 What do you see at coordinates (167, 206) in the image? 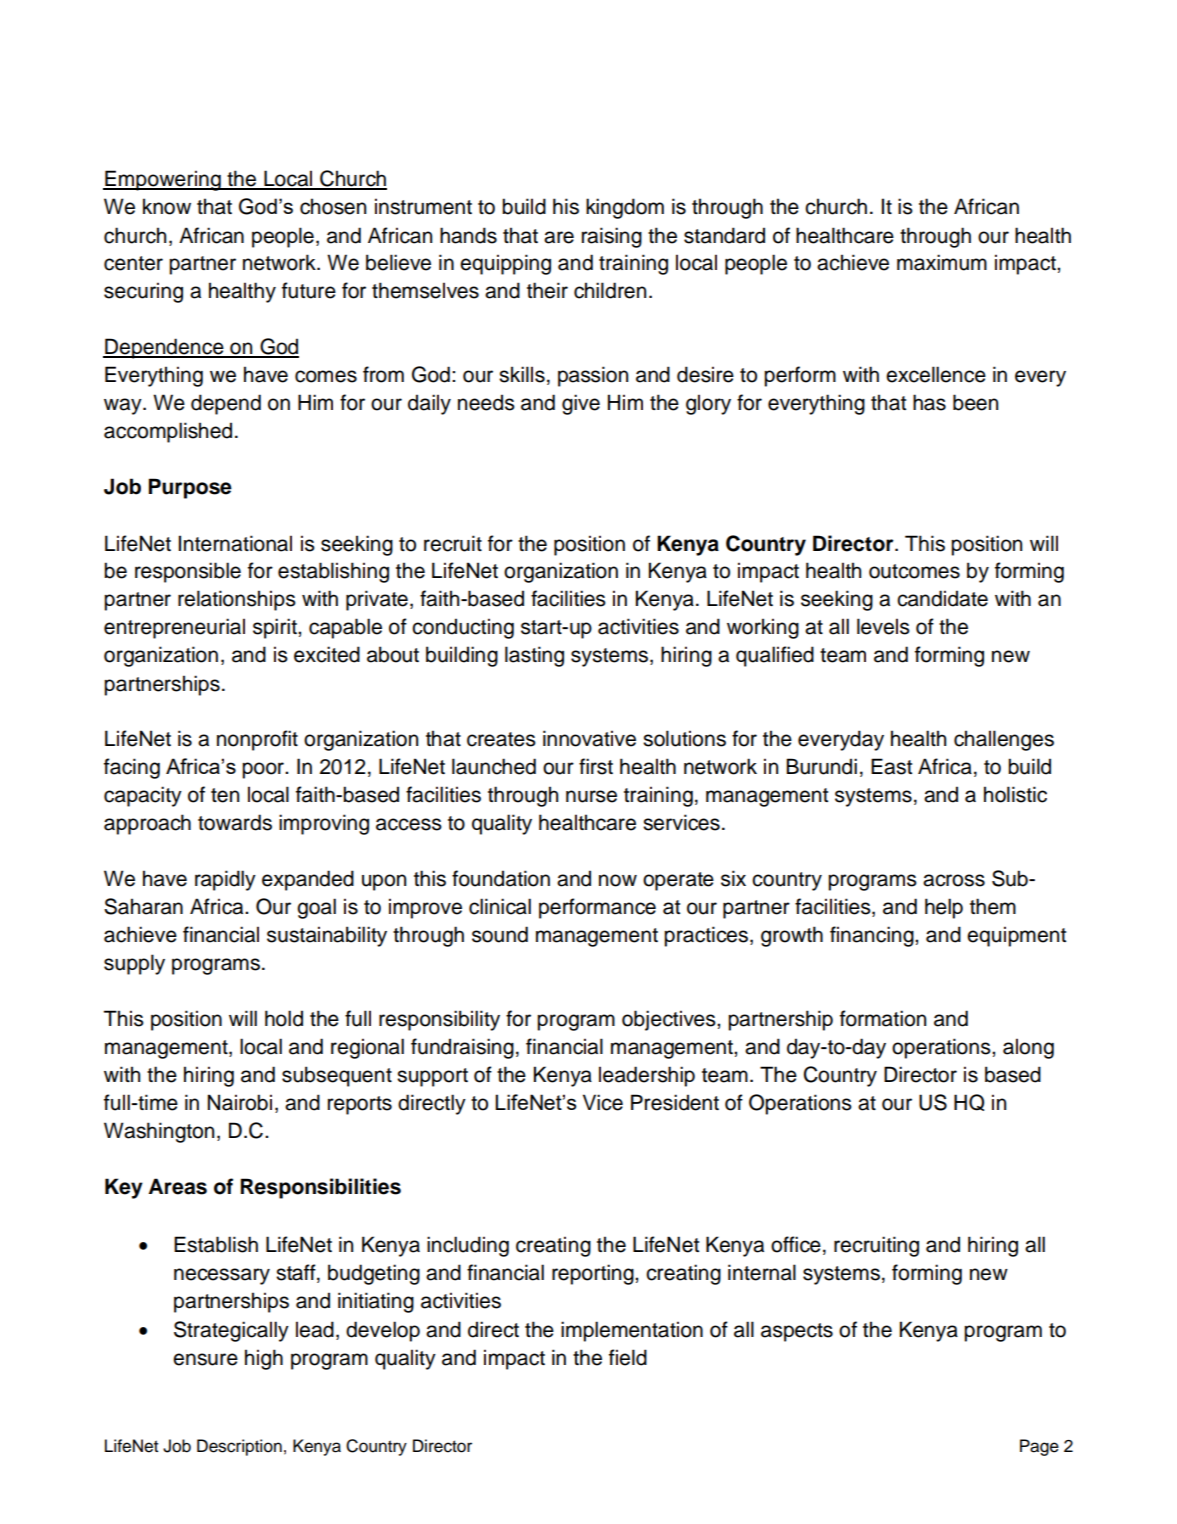
I see `know` at bounding box center [167, 206].
